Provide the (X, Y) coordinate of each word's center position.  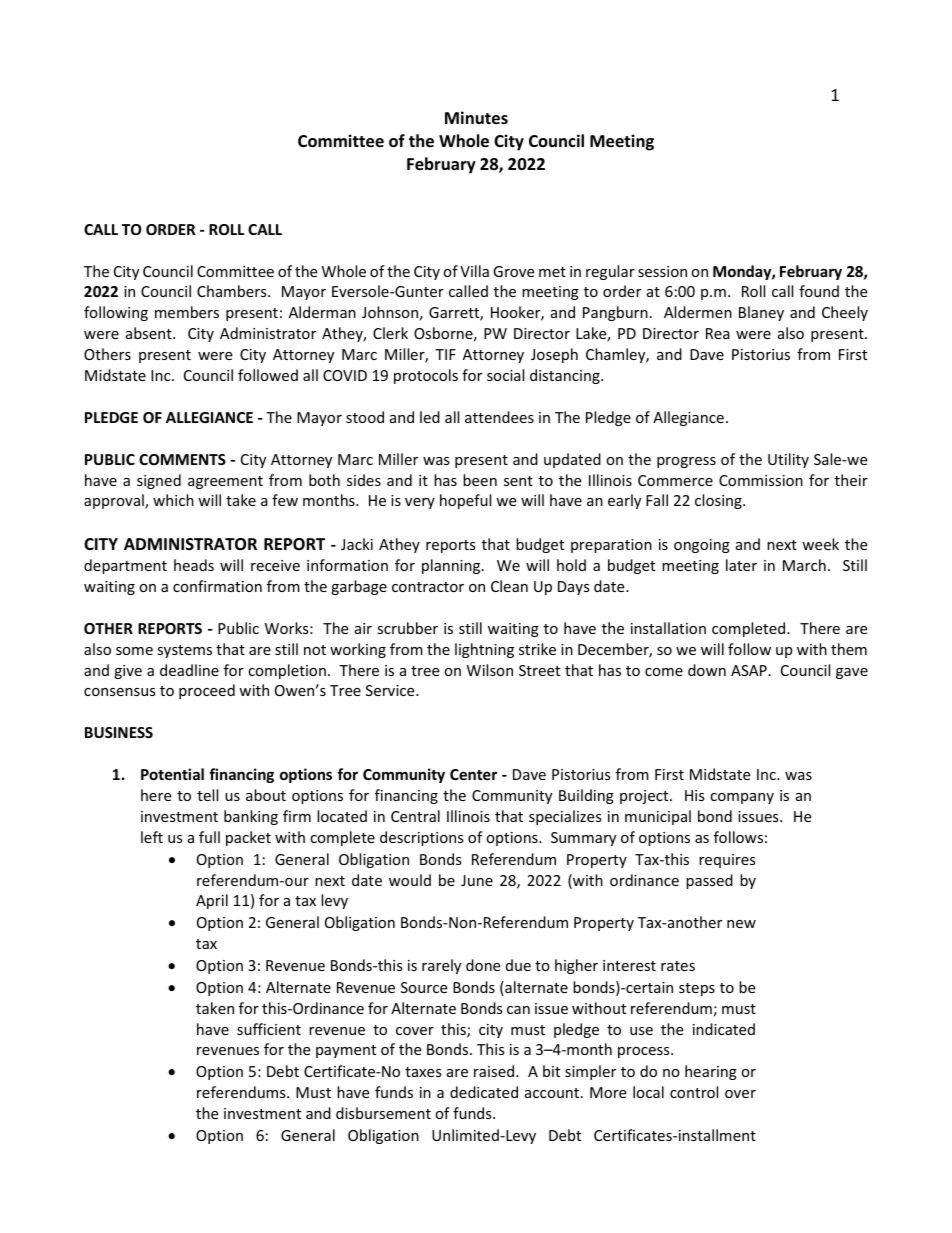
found (819, 291)
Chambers (233, 291)
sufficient (269, 1029)
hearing (711, 1072)
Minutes (476, 118)
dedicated (484, 1092)
